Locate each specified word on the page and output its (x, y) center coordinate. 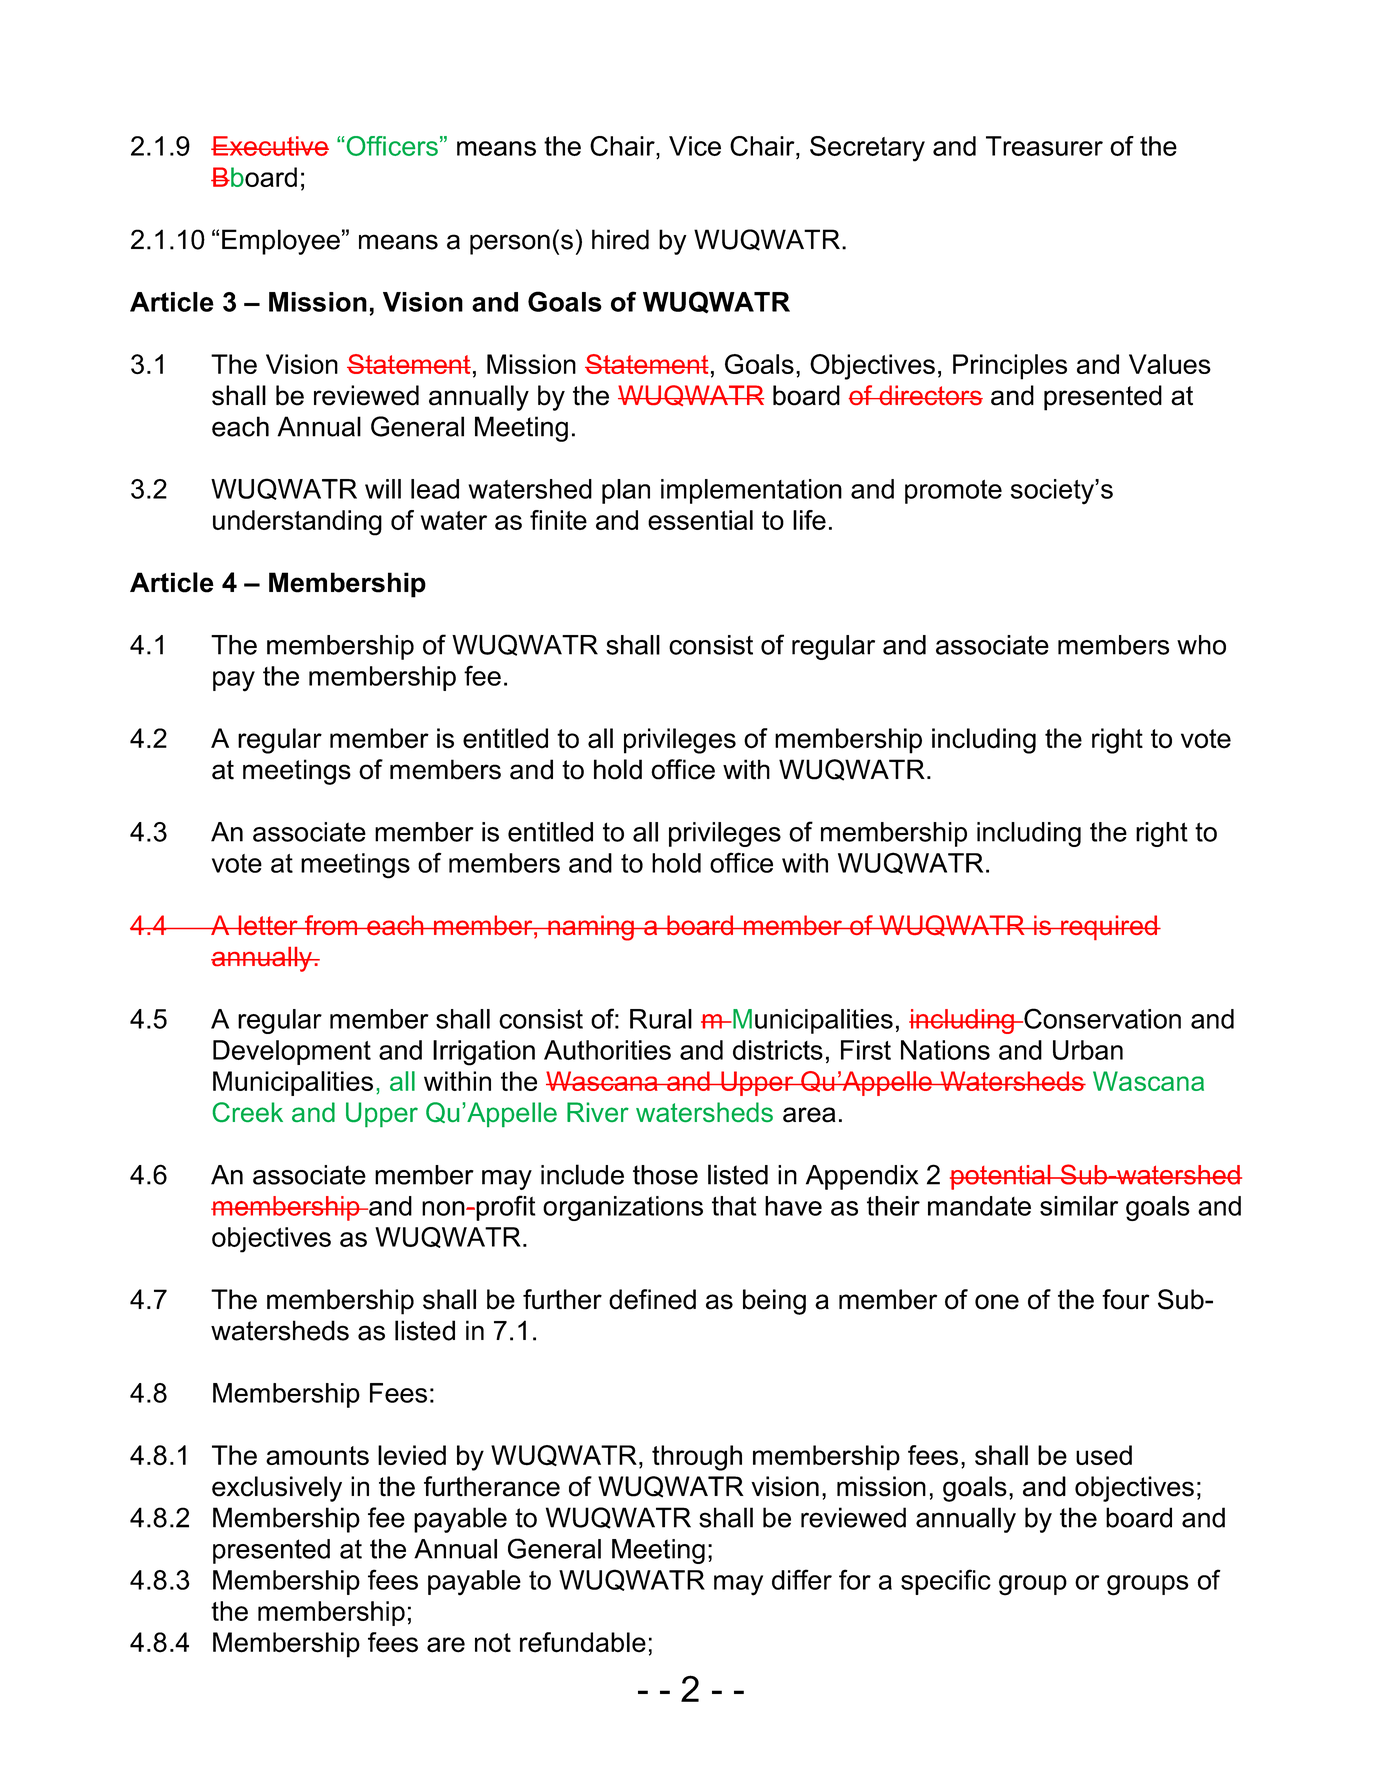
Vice (695, 146)
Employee (281, 242)
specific (946, 1582)
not (493, 1643)
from (331, 925)
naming (591, 928)
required (1109, 927)
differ (802, 1579)
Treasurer (1044, 146)
